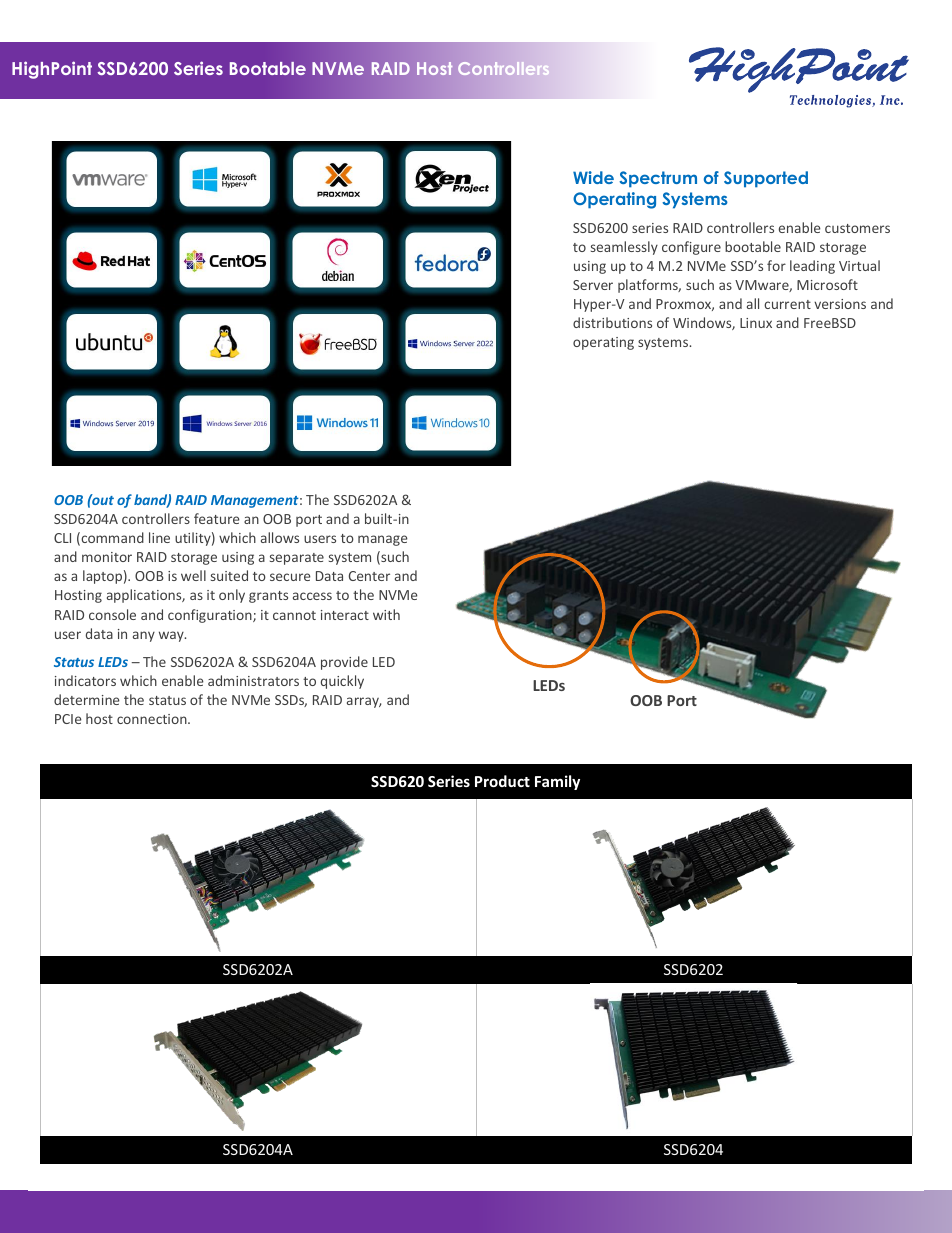  Describe the element at coordinates (612, 322) in the screenshot. I see `distributions` at that location.
